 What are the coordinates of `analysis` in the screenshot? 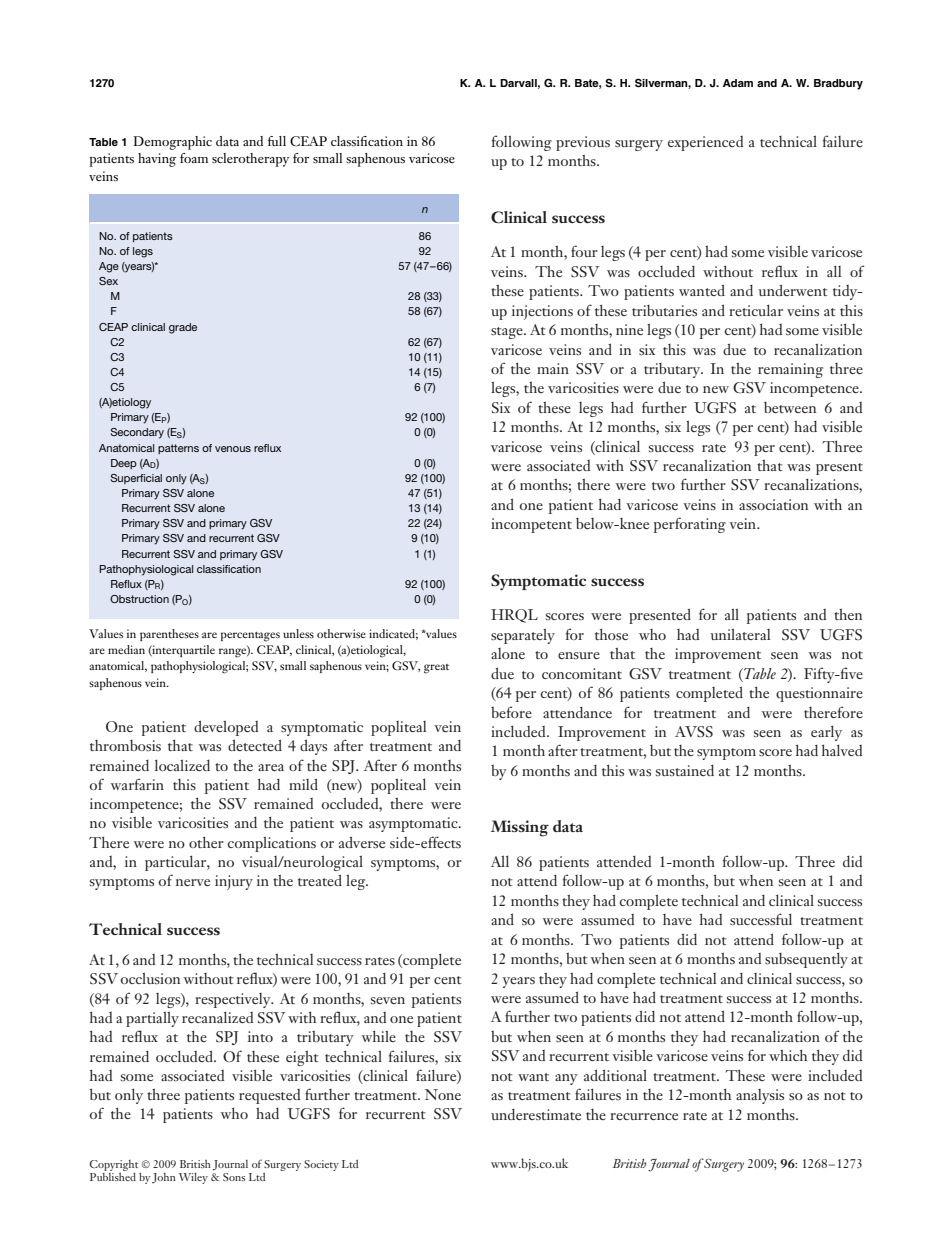 It's located at (760, 1096).
